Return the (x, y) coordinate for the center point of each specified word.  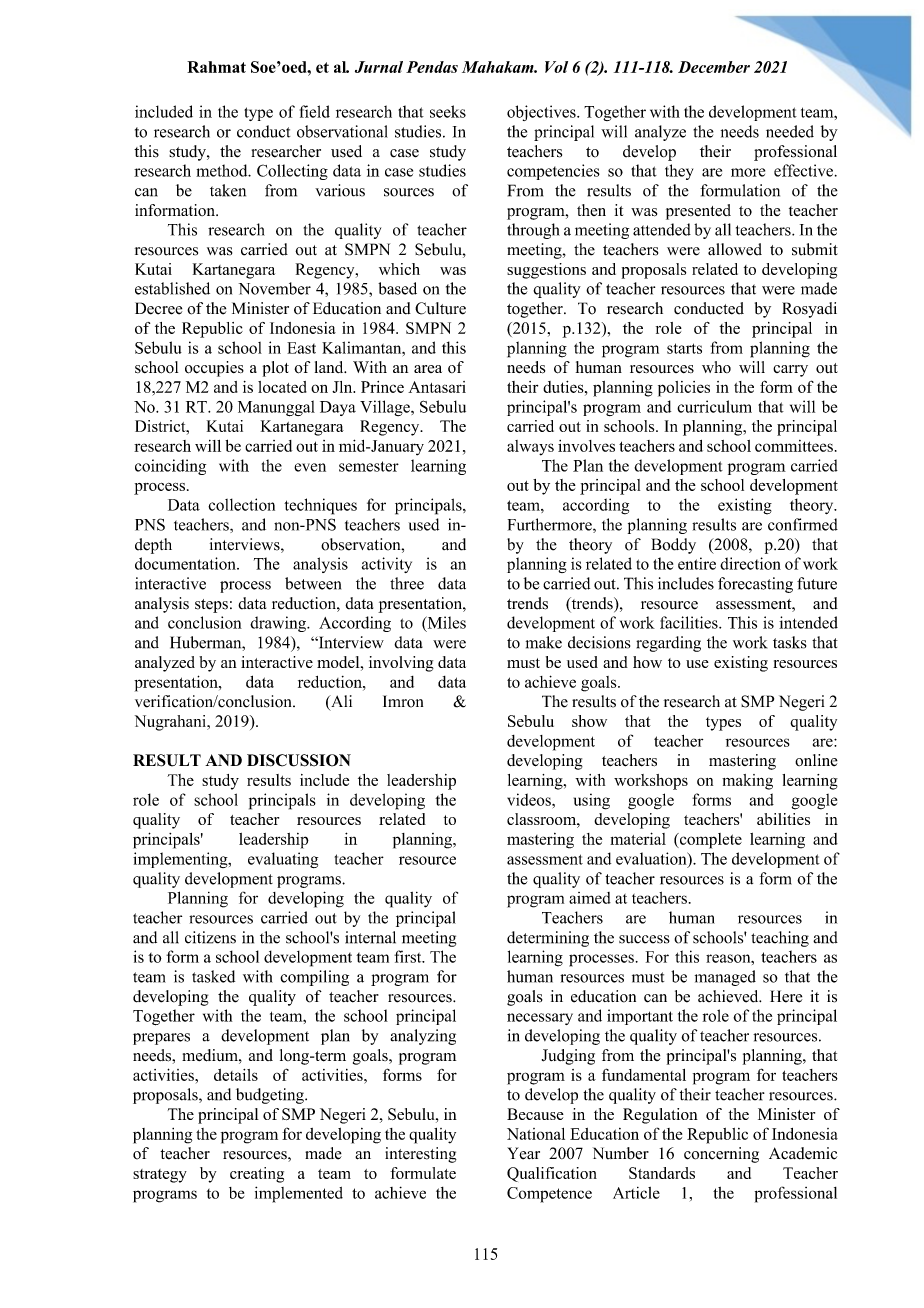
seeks (448, 111)
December (714, 67)
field (315, 111)
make (544, 642)
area (428, 369)
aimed (590, 898)
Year (523, 1153)
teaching (780, 939)
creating (257, 1175)
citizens (210, 937)
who (716, 367)
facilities (690, 622)
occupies (214, 369)
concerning (721, 1155)
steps (211, 606)
